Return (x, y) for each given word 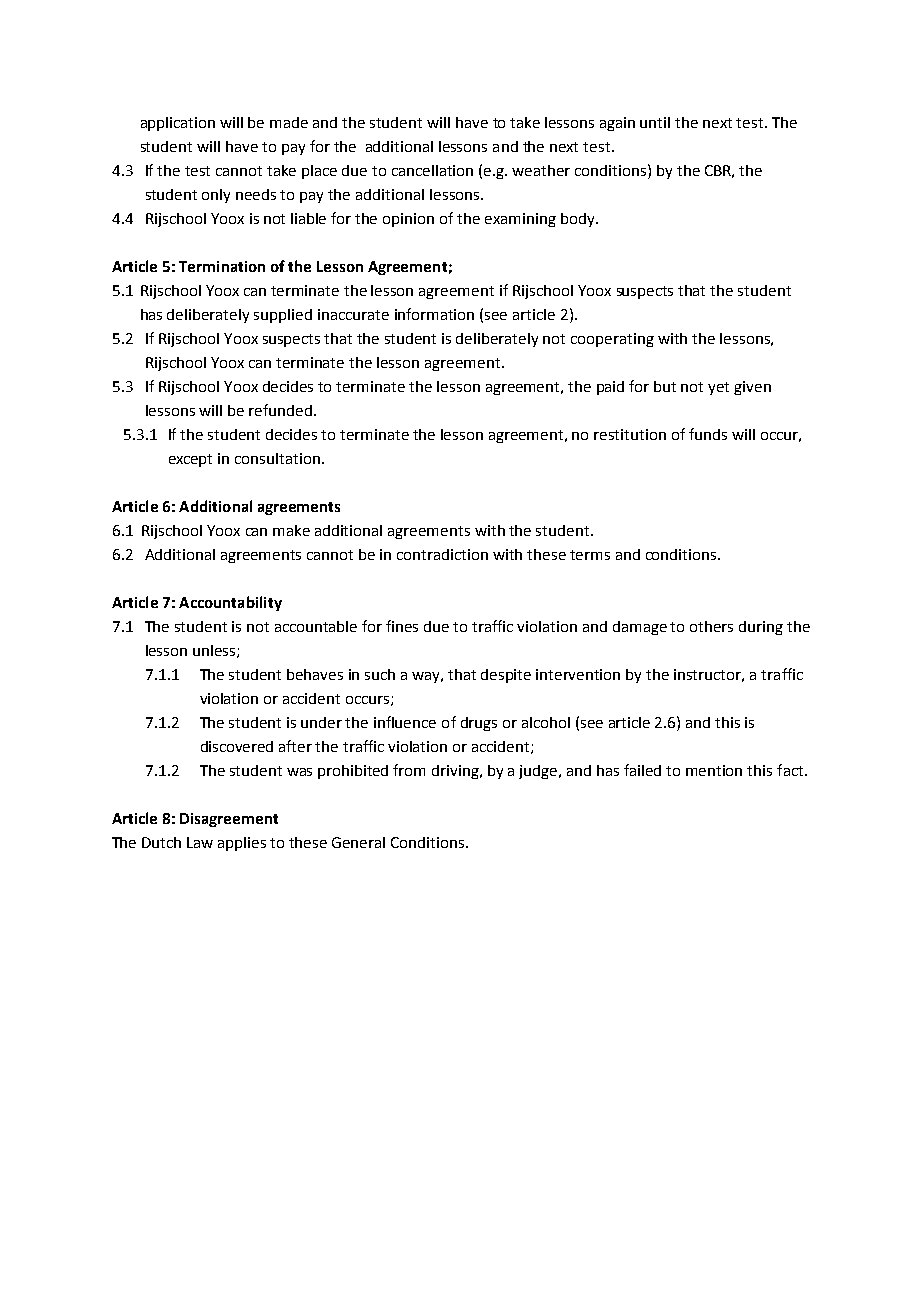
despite (506, 676)
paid (610, 388)
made (289, 122)
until (655, 122)
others (711, 626)
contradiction (442, 554)
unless (215, 651)
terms (590, 555)
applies (242, 844)
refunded (280, 410)
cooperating (612, 340)
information (434, 314)
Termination (222, 266)
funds (708, 434)
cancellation (432, 170)
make (291, 530)
